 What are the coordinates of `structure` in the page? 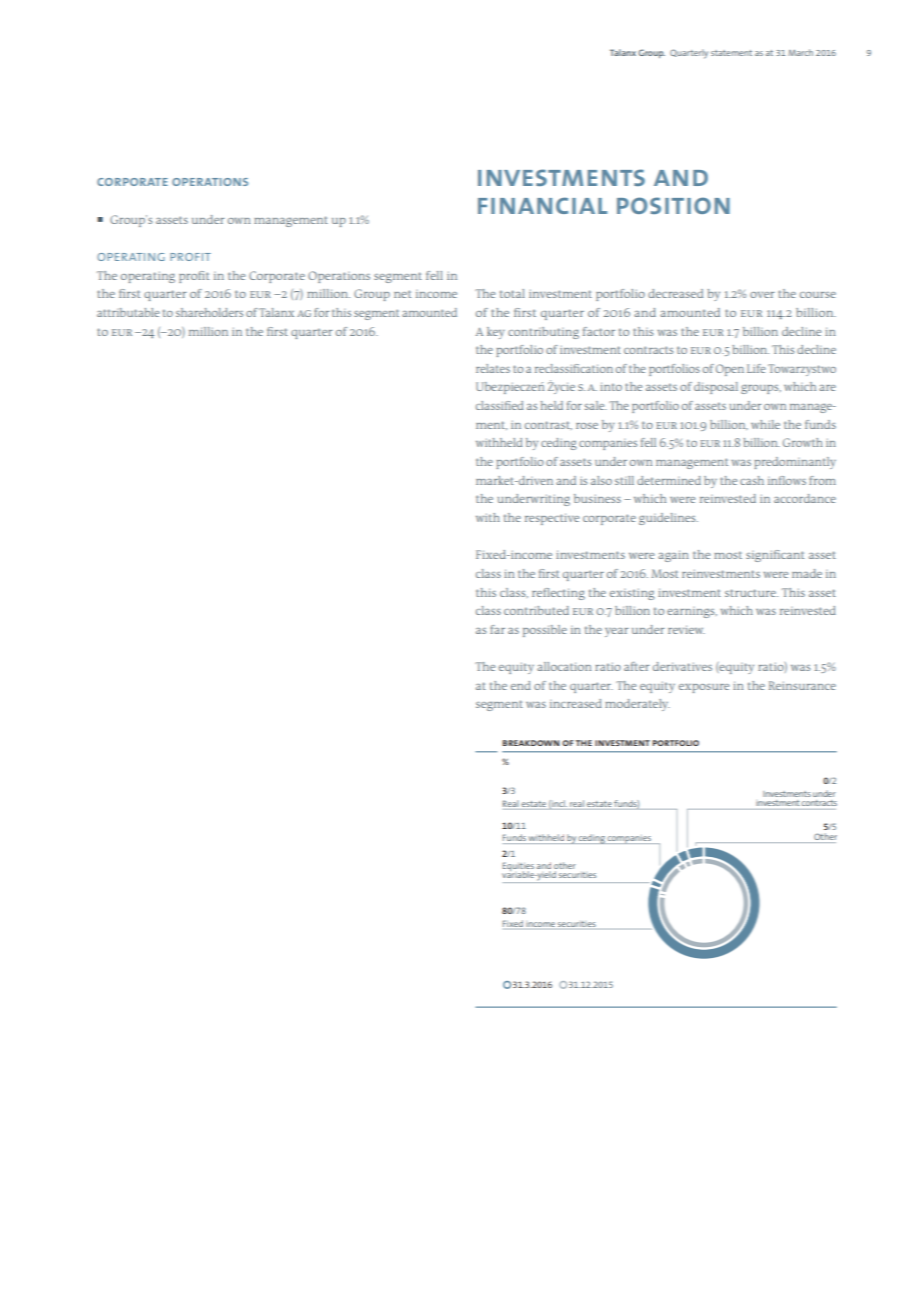 It's located at (751, 593).
